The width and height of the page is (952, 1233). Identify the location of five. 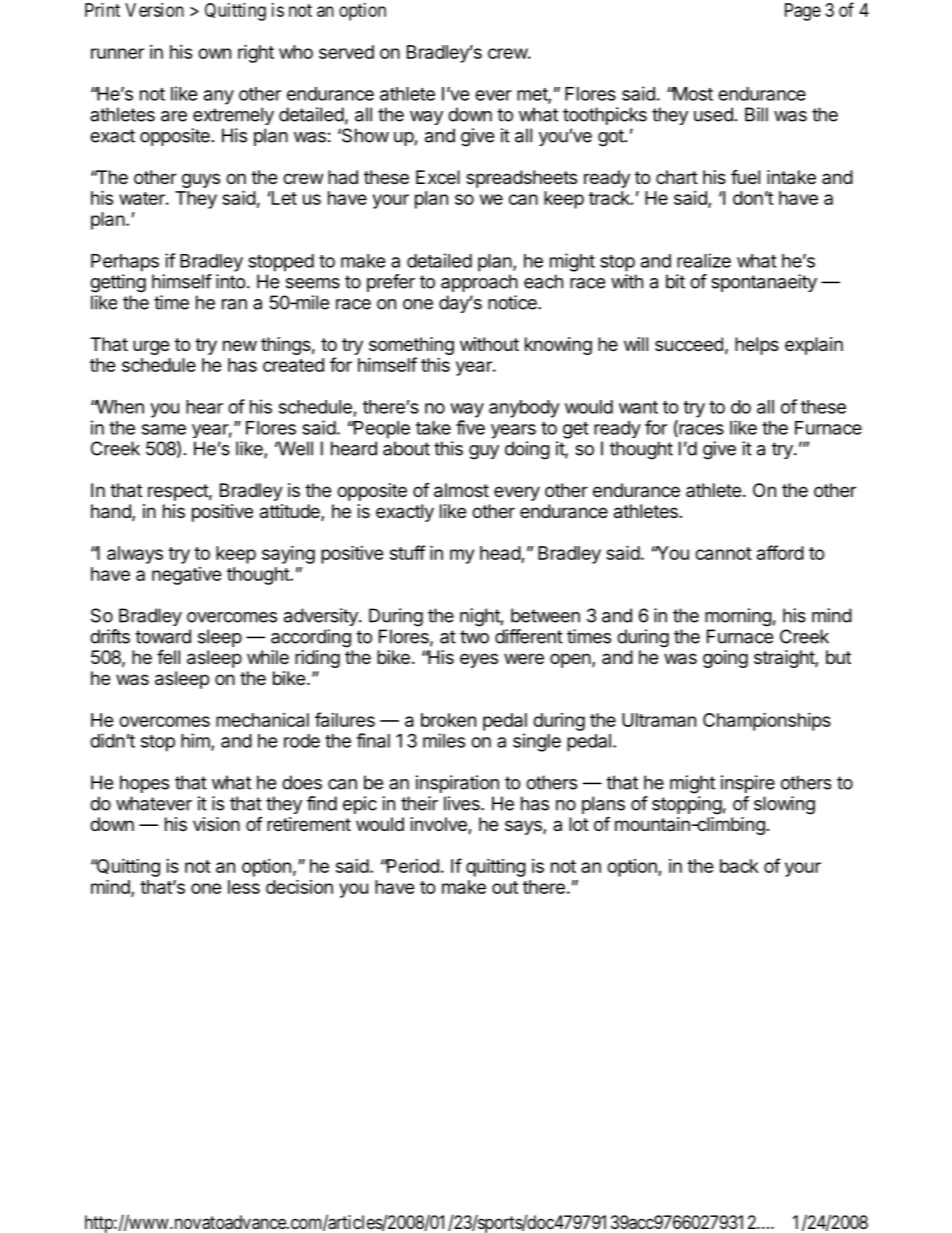
(470, 427).
